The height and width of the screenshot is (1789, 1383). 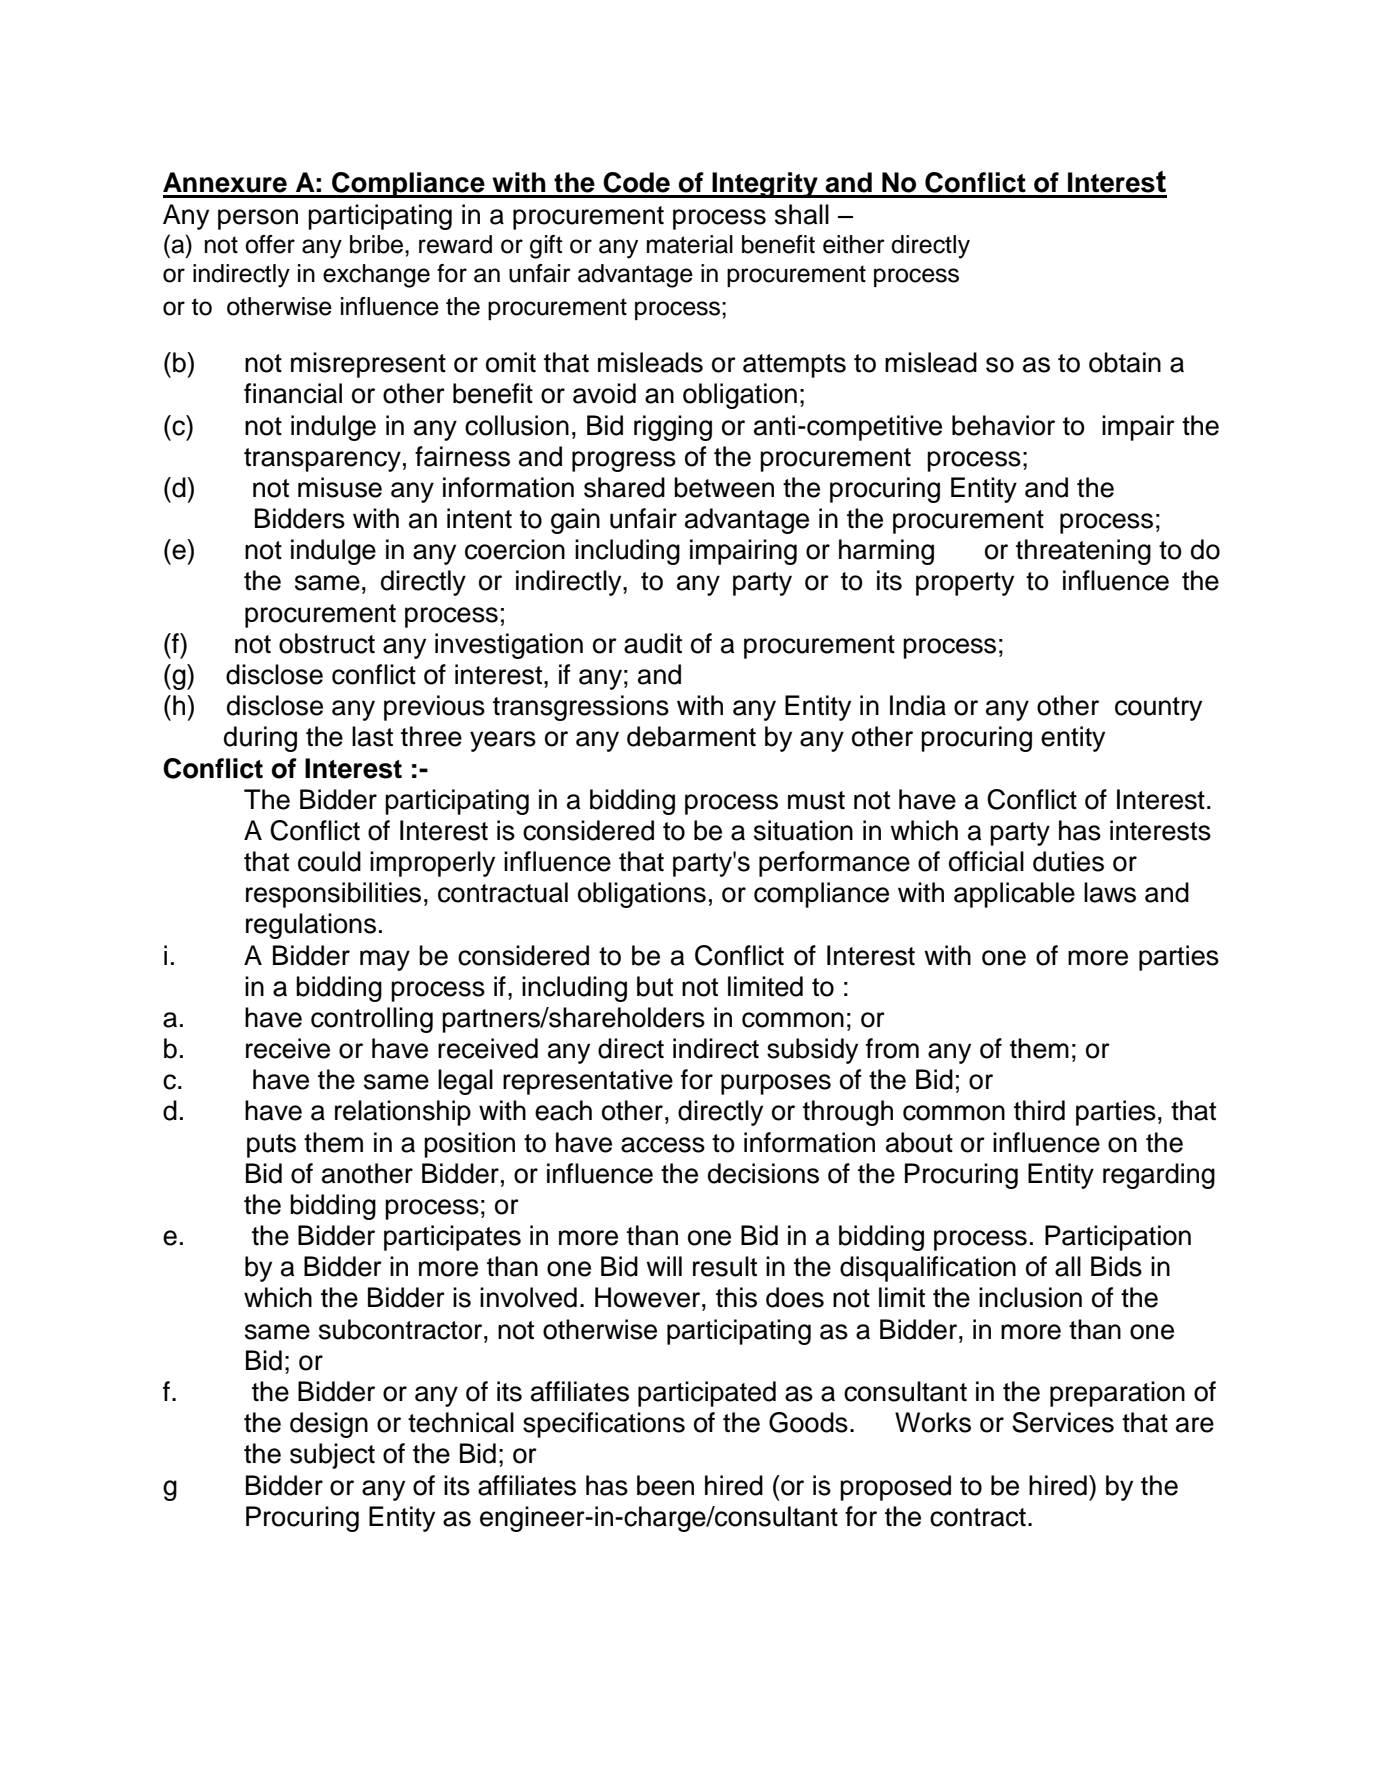 What do you see at coordinates (690, 244) in the screenshot?
I see `material` at bounding box center [690, 244].
